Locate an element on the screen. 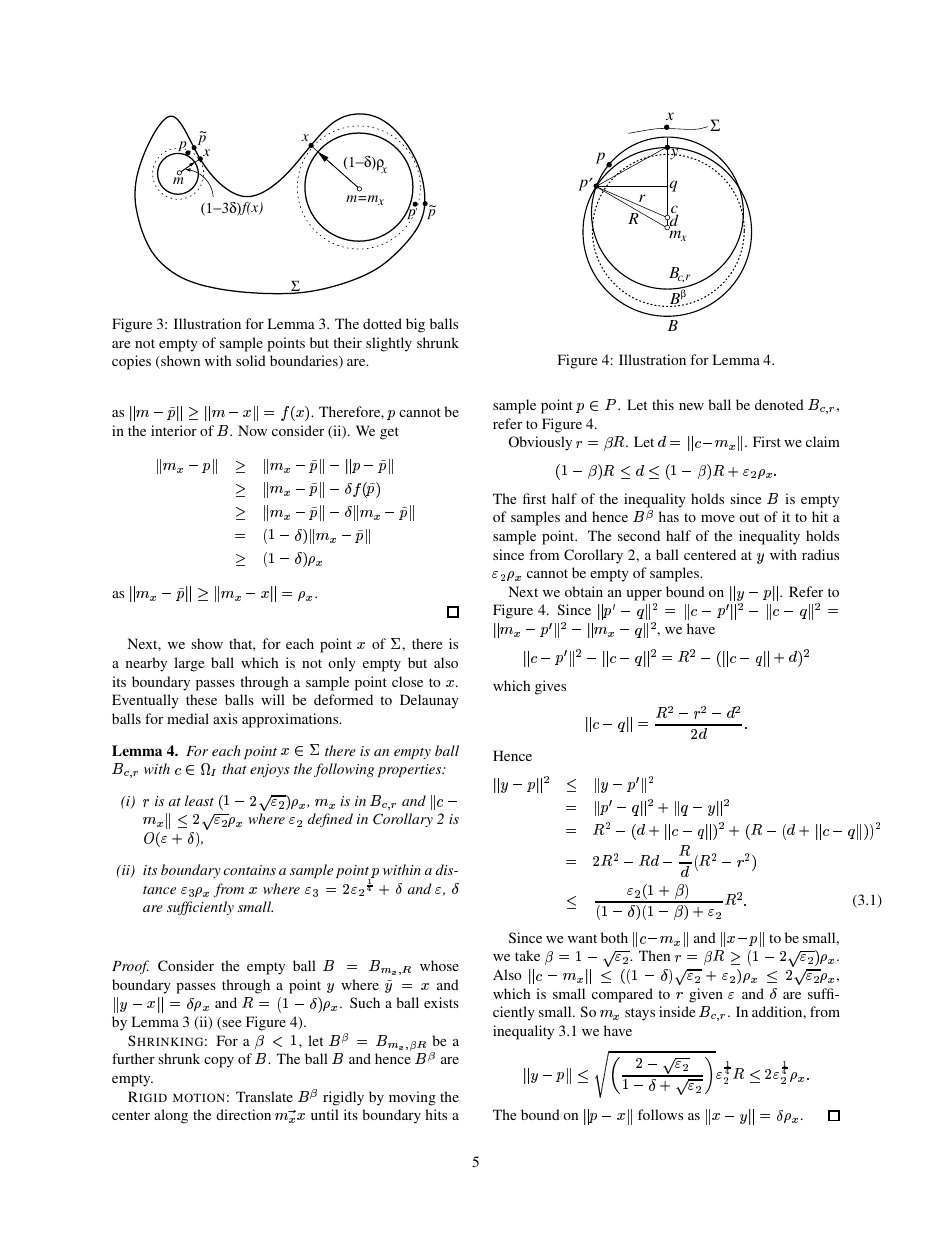 This screenshot has width=952, height=1233. gives is located at coordinates (550, 687).
